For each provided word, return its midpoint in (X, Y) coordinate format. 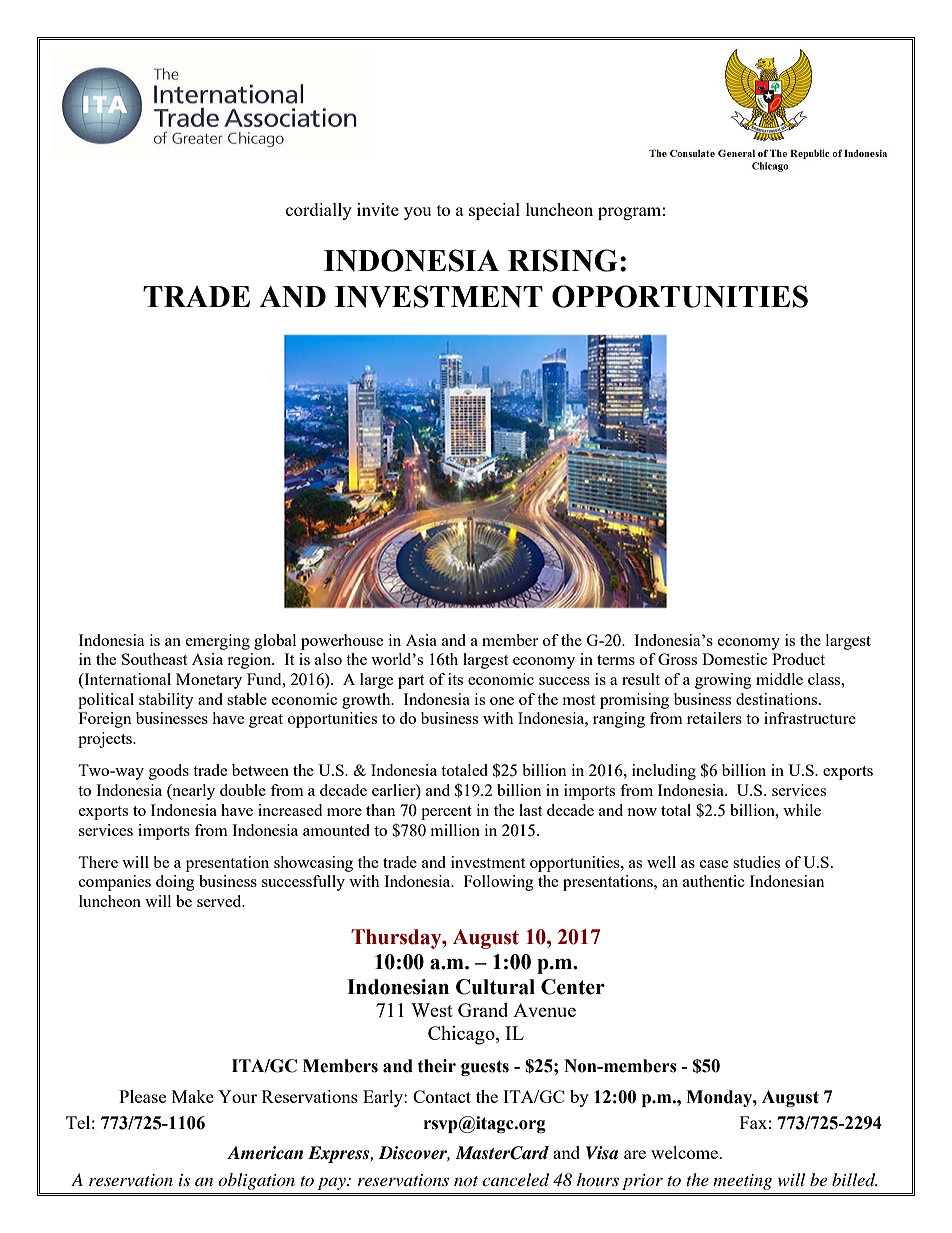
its (455, 679)
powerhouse (342, 642)
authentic (714, 881)
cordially (319, 211)
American (265, 1153)
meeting (742, 1182)
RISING (563, 260)
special (494, 211)
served (220, 901)
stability (166, 701)
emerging (218, 642)
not (466, 1181)
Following (498, 883)
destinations (778, 699)
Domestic (734, 659)
